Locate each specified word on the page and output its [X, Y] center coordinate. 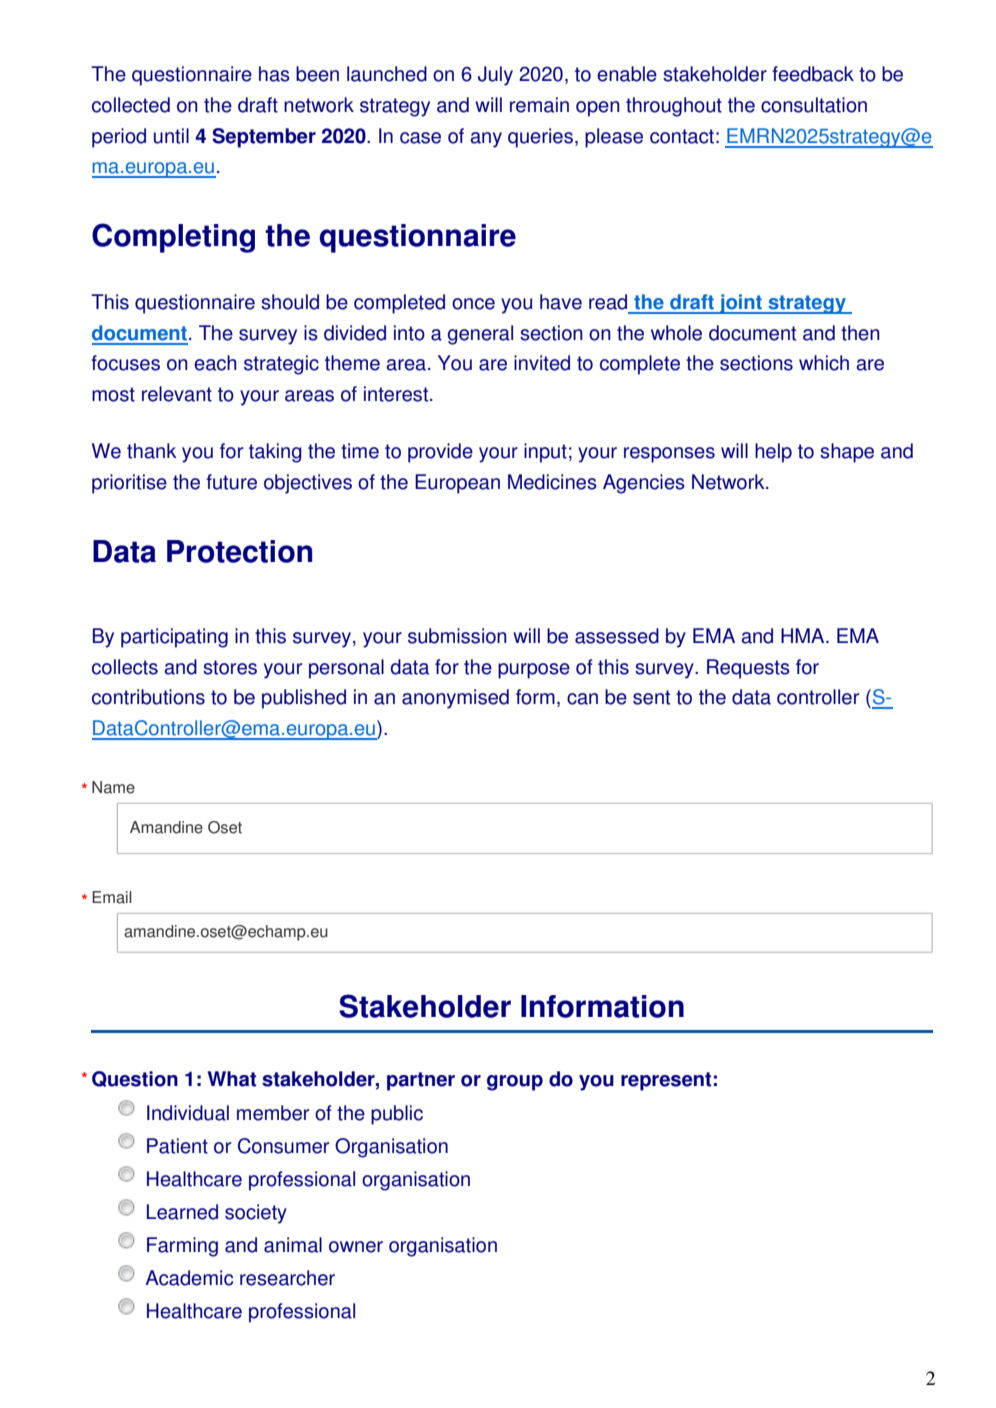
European [457, 484]
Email [112, 897]
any [486, 140]
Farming [182, 1247]
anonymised [455, 699]
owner [356, 1247]
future [231, 482]
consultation [814, 105]
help [773, 453]
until [171, 136]
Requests [748, 669]
